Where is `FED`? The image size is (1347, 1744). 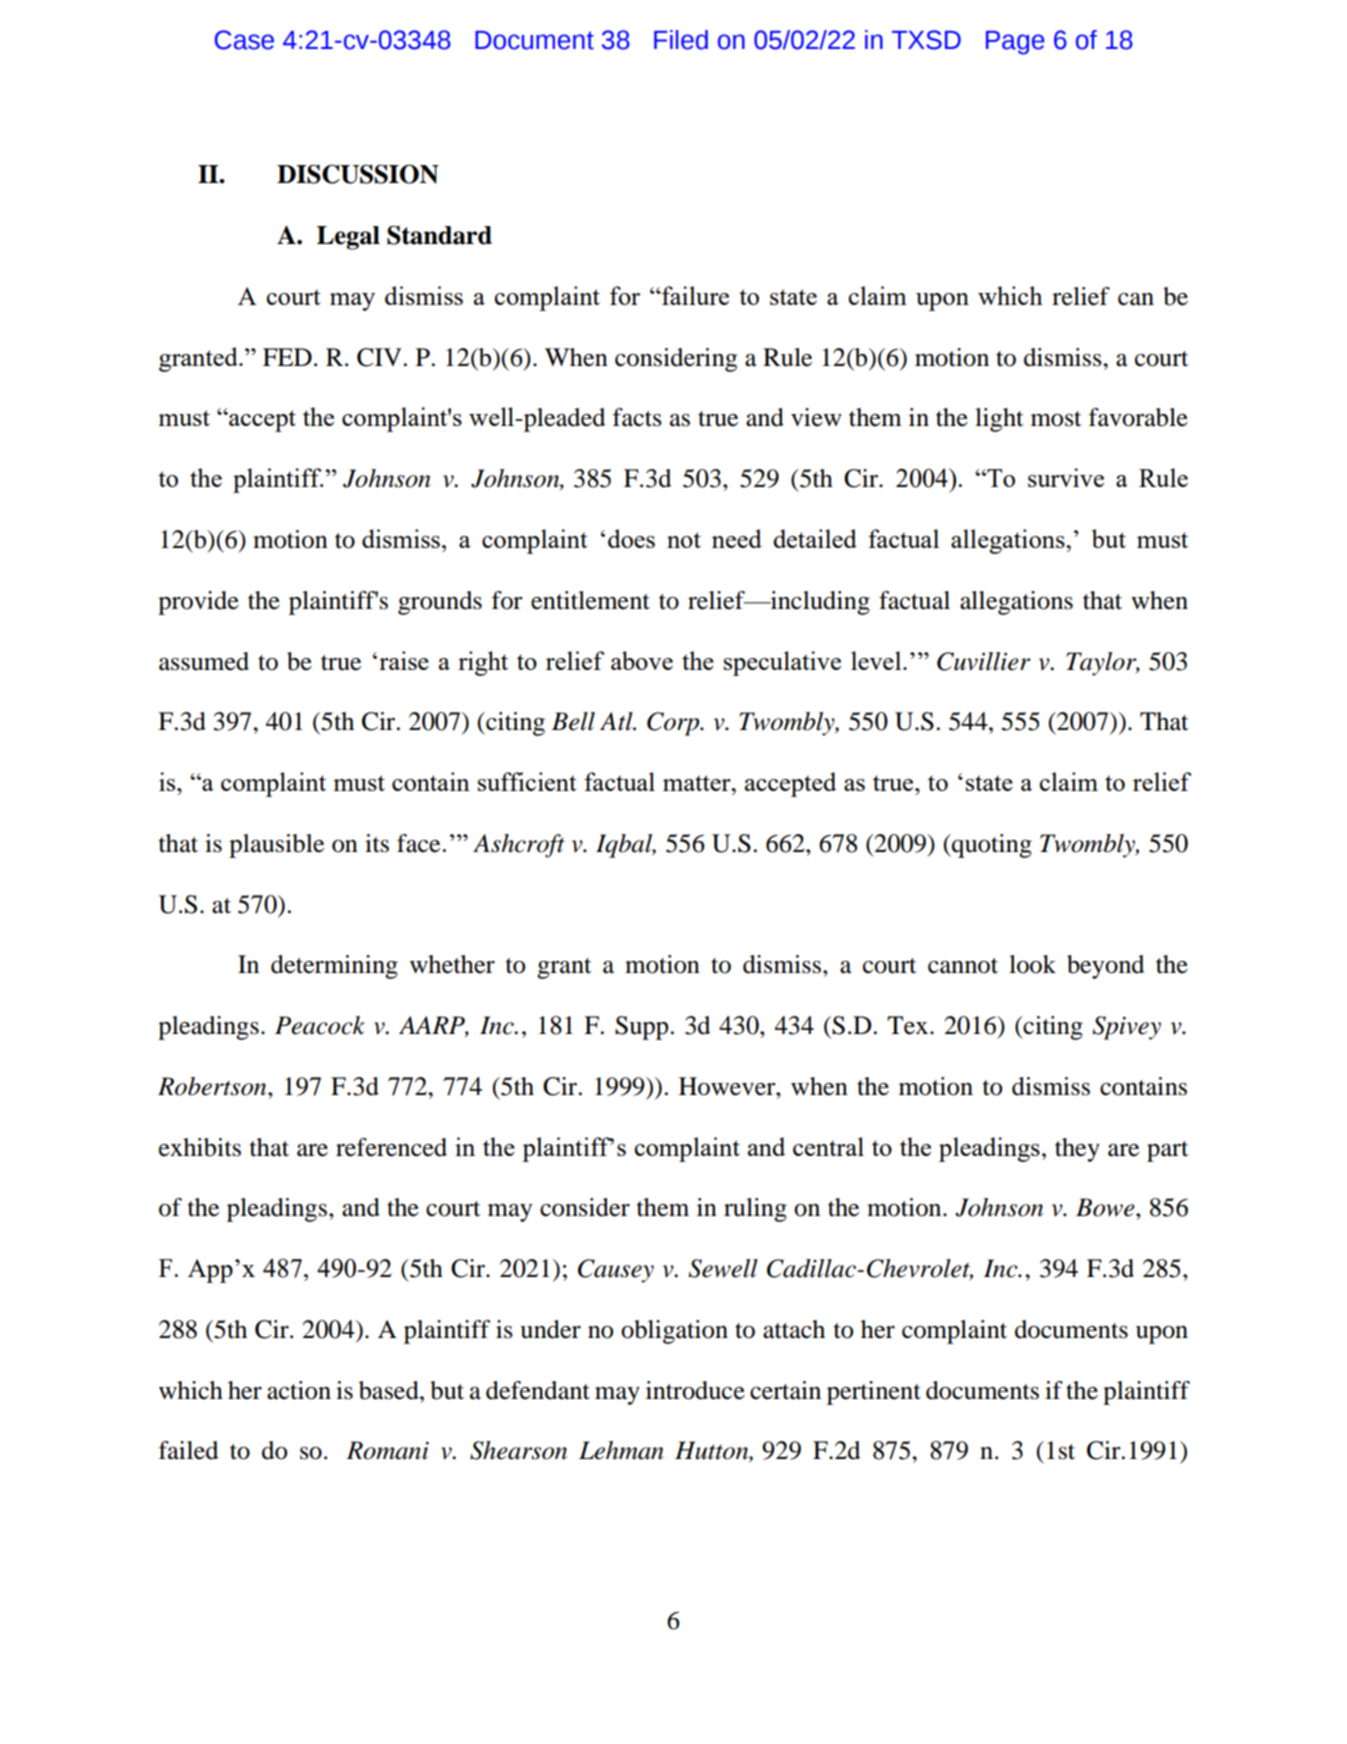 FED is located at coordinates (287, 357).
